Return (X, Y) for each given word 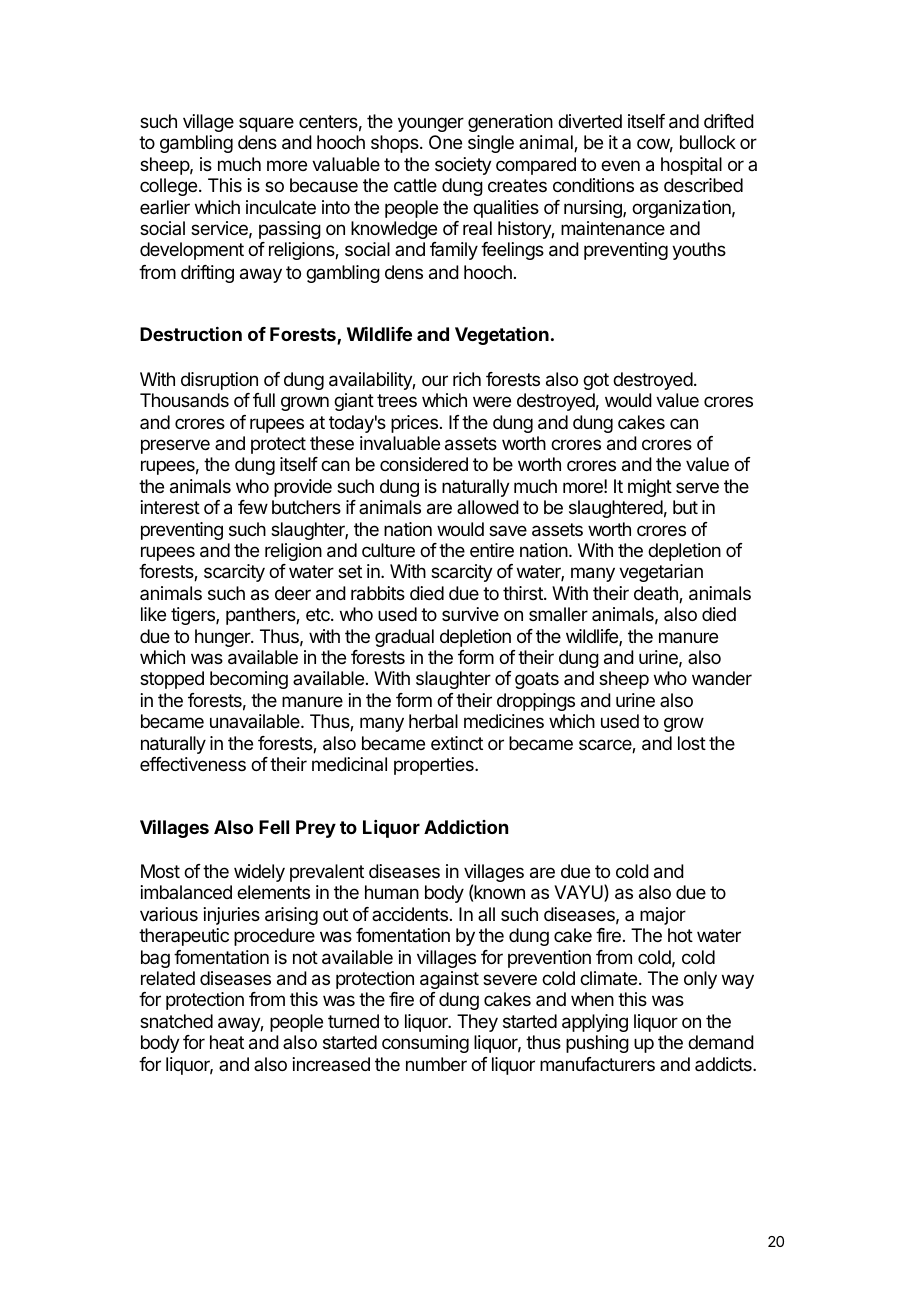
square (266, 124)
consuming (425, 1044)
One (445, 142)
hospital (691, 166)
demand (721, 1042)
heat (227, 1042)
